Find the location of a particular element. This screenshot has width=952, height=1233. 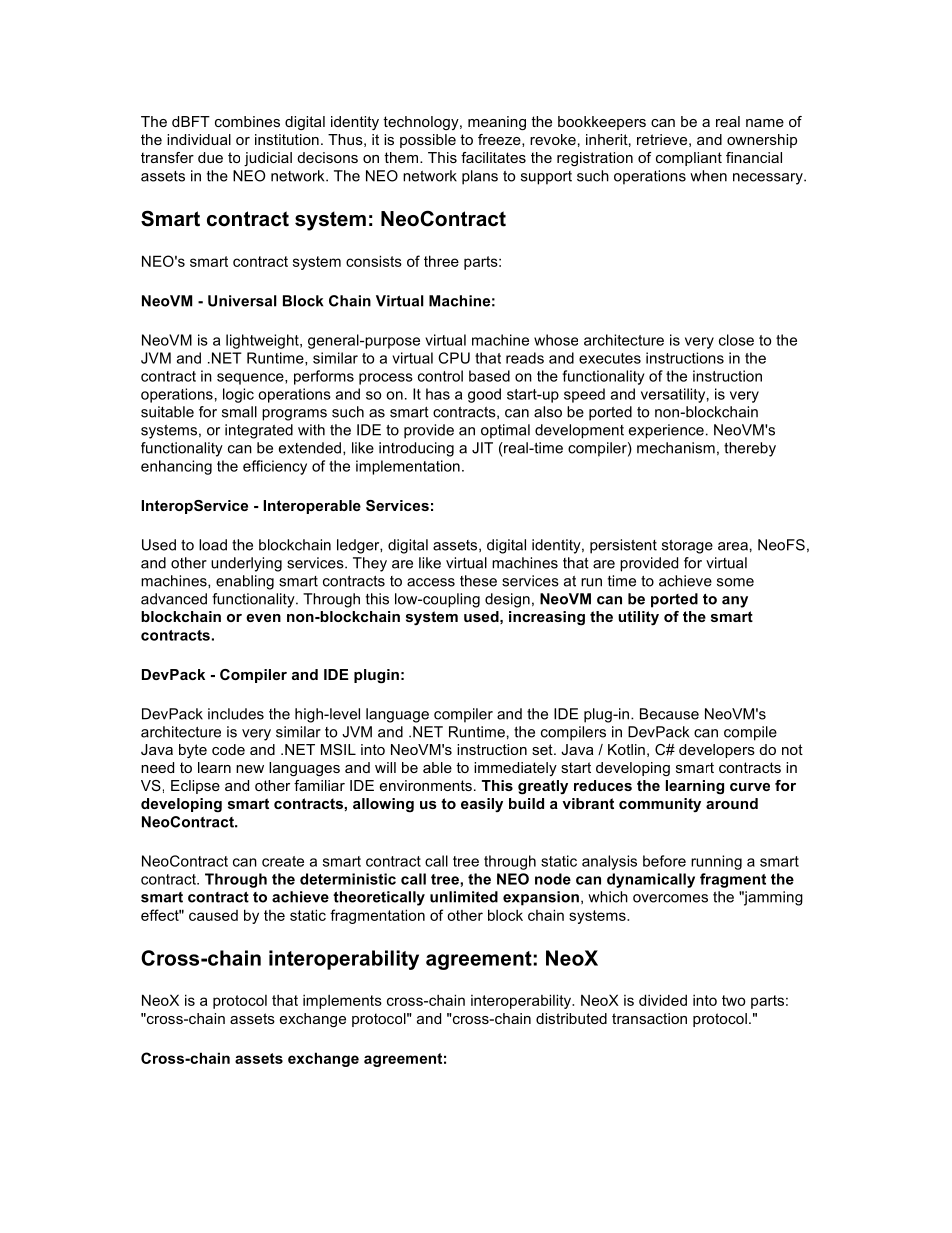

some is located at coordinates (735, 582).
